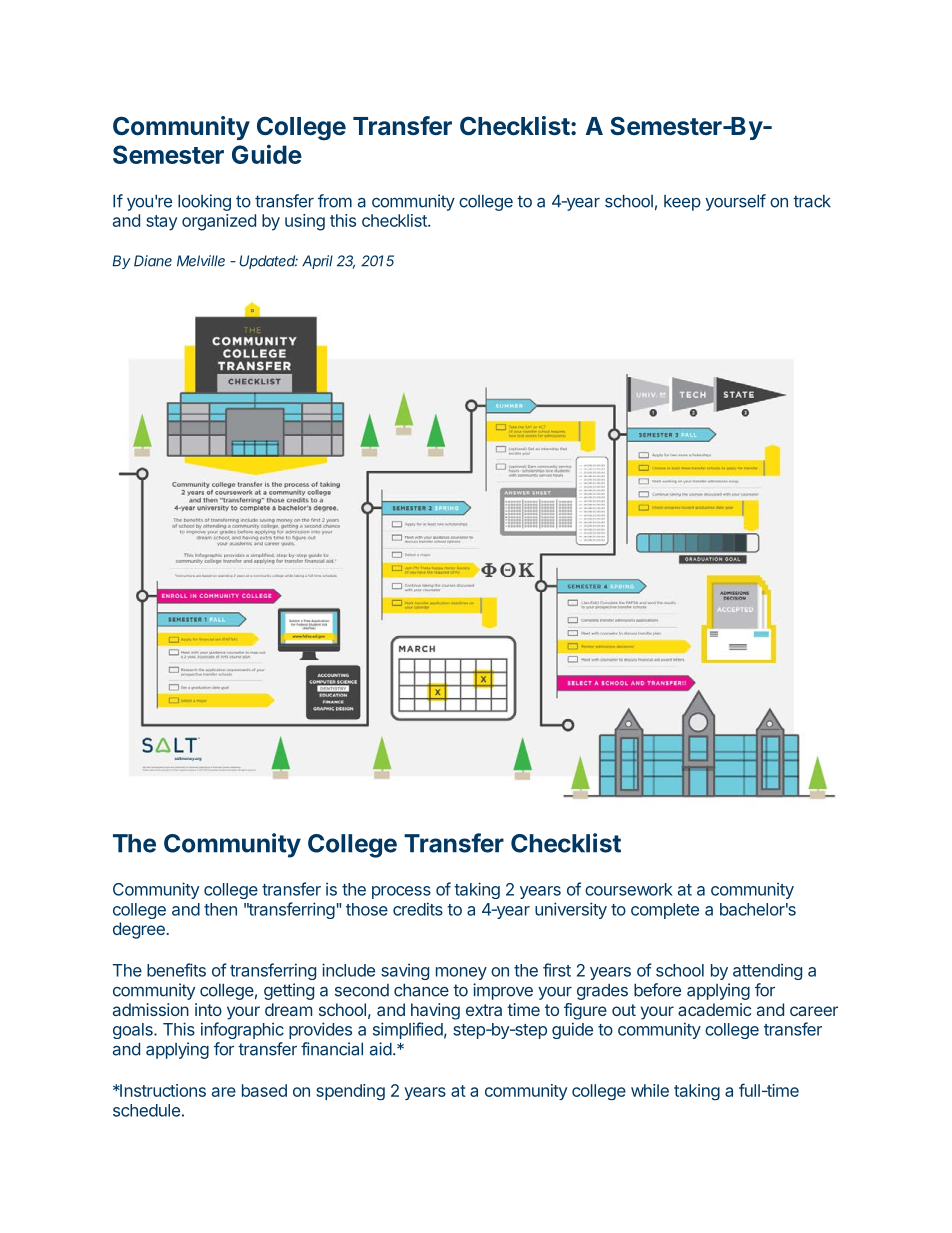 The width and height of the screenshot is (952, 1233). Describe the element at coordinates (682, 203) in the screenshot. I see `keep` at that location.
